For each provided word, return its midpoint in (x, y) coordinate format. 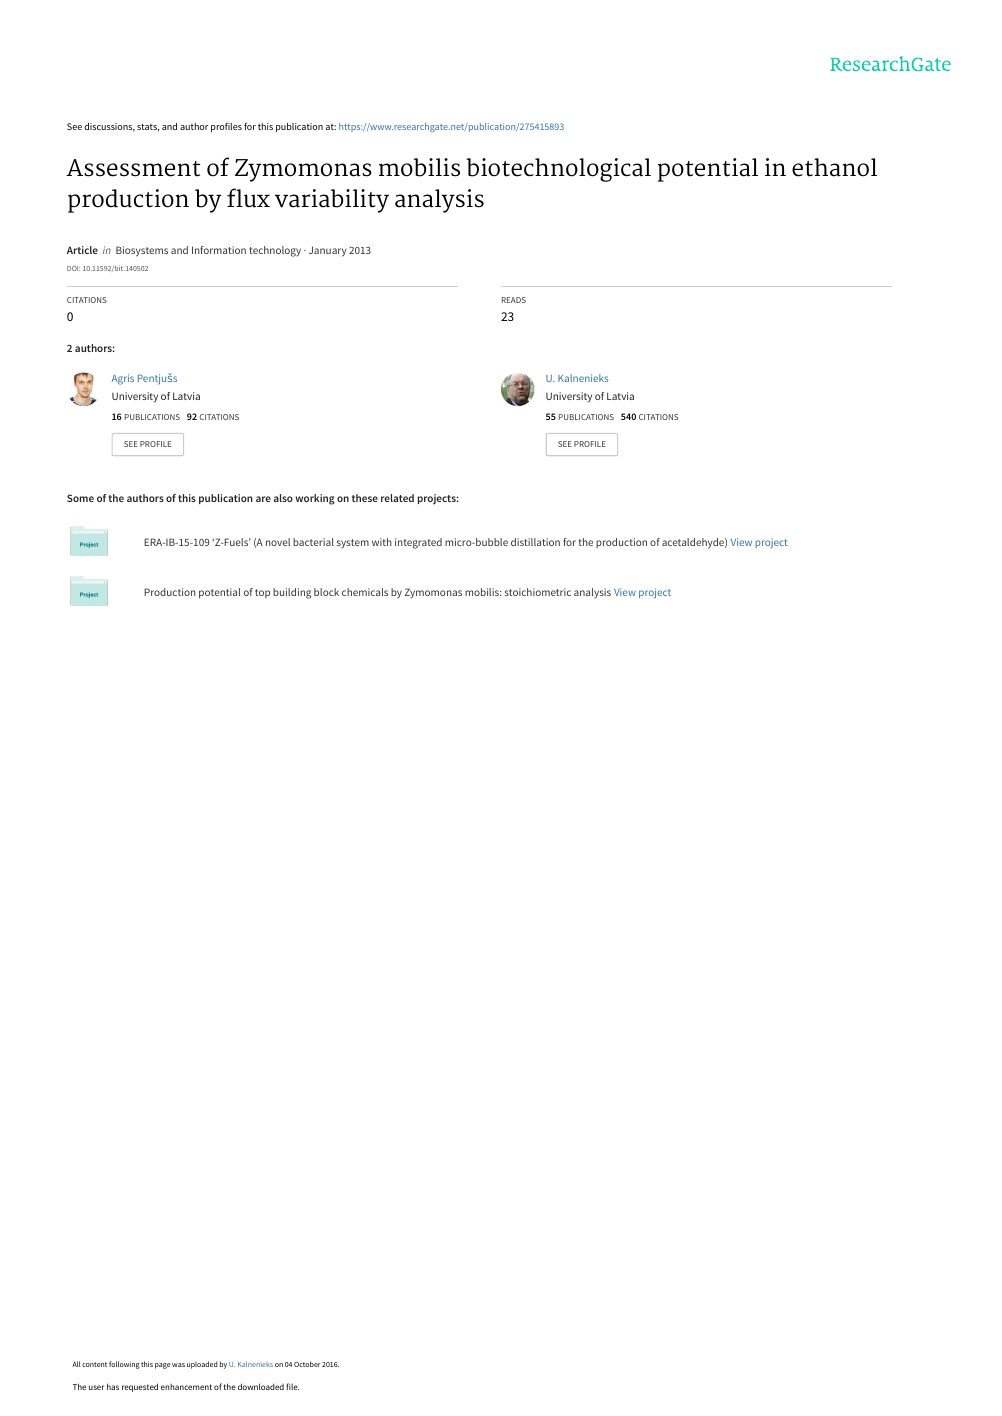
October (307, 1364)
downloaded (261, 1386)
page (163, 1366)
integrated (418, 543)
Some (80, 498)
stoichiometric (538, 592)
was (178, 1365)
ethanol (834, 167)
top (262, 593)
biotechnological (558, 170)
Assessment (133, 168)
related (397, 498)
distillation (535, 542)
